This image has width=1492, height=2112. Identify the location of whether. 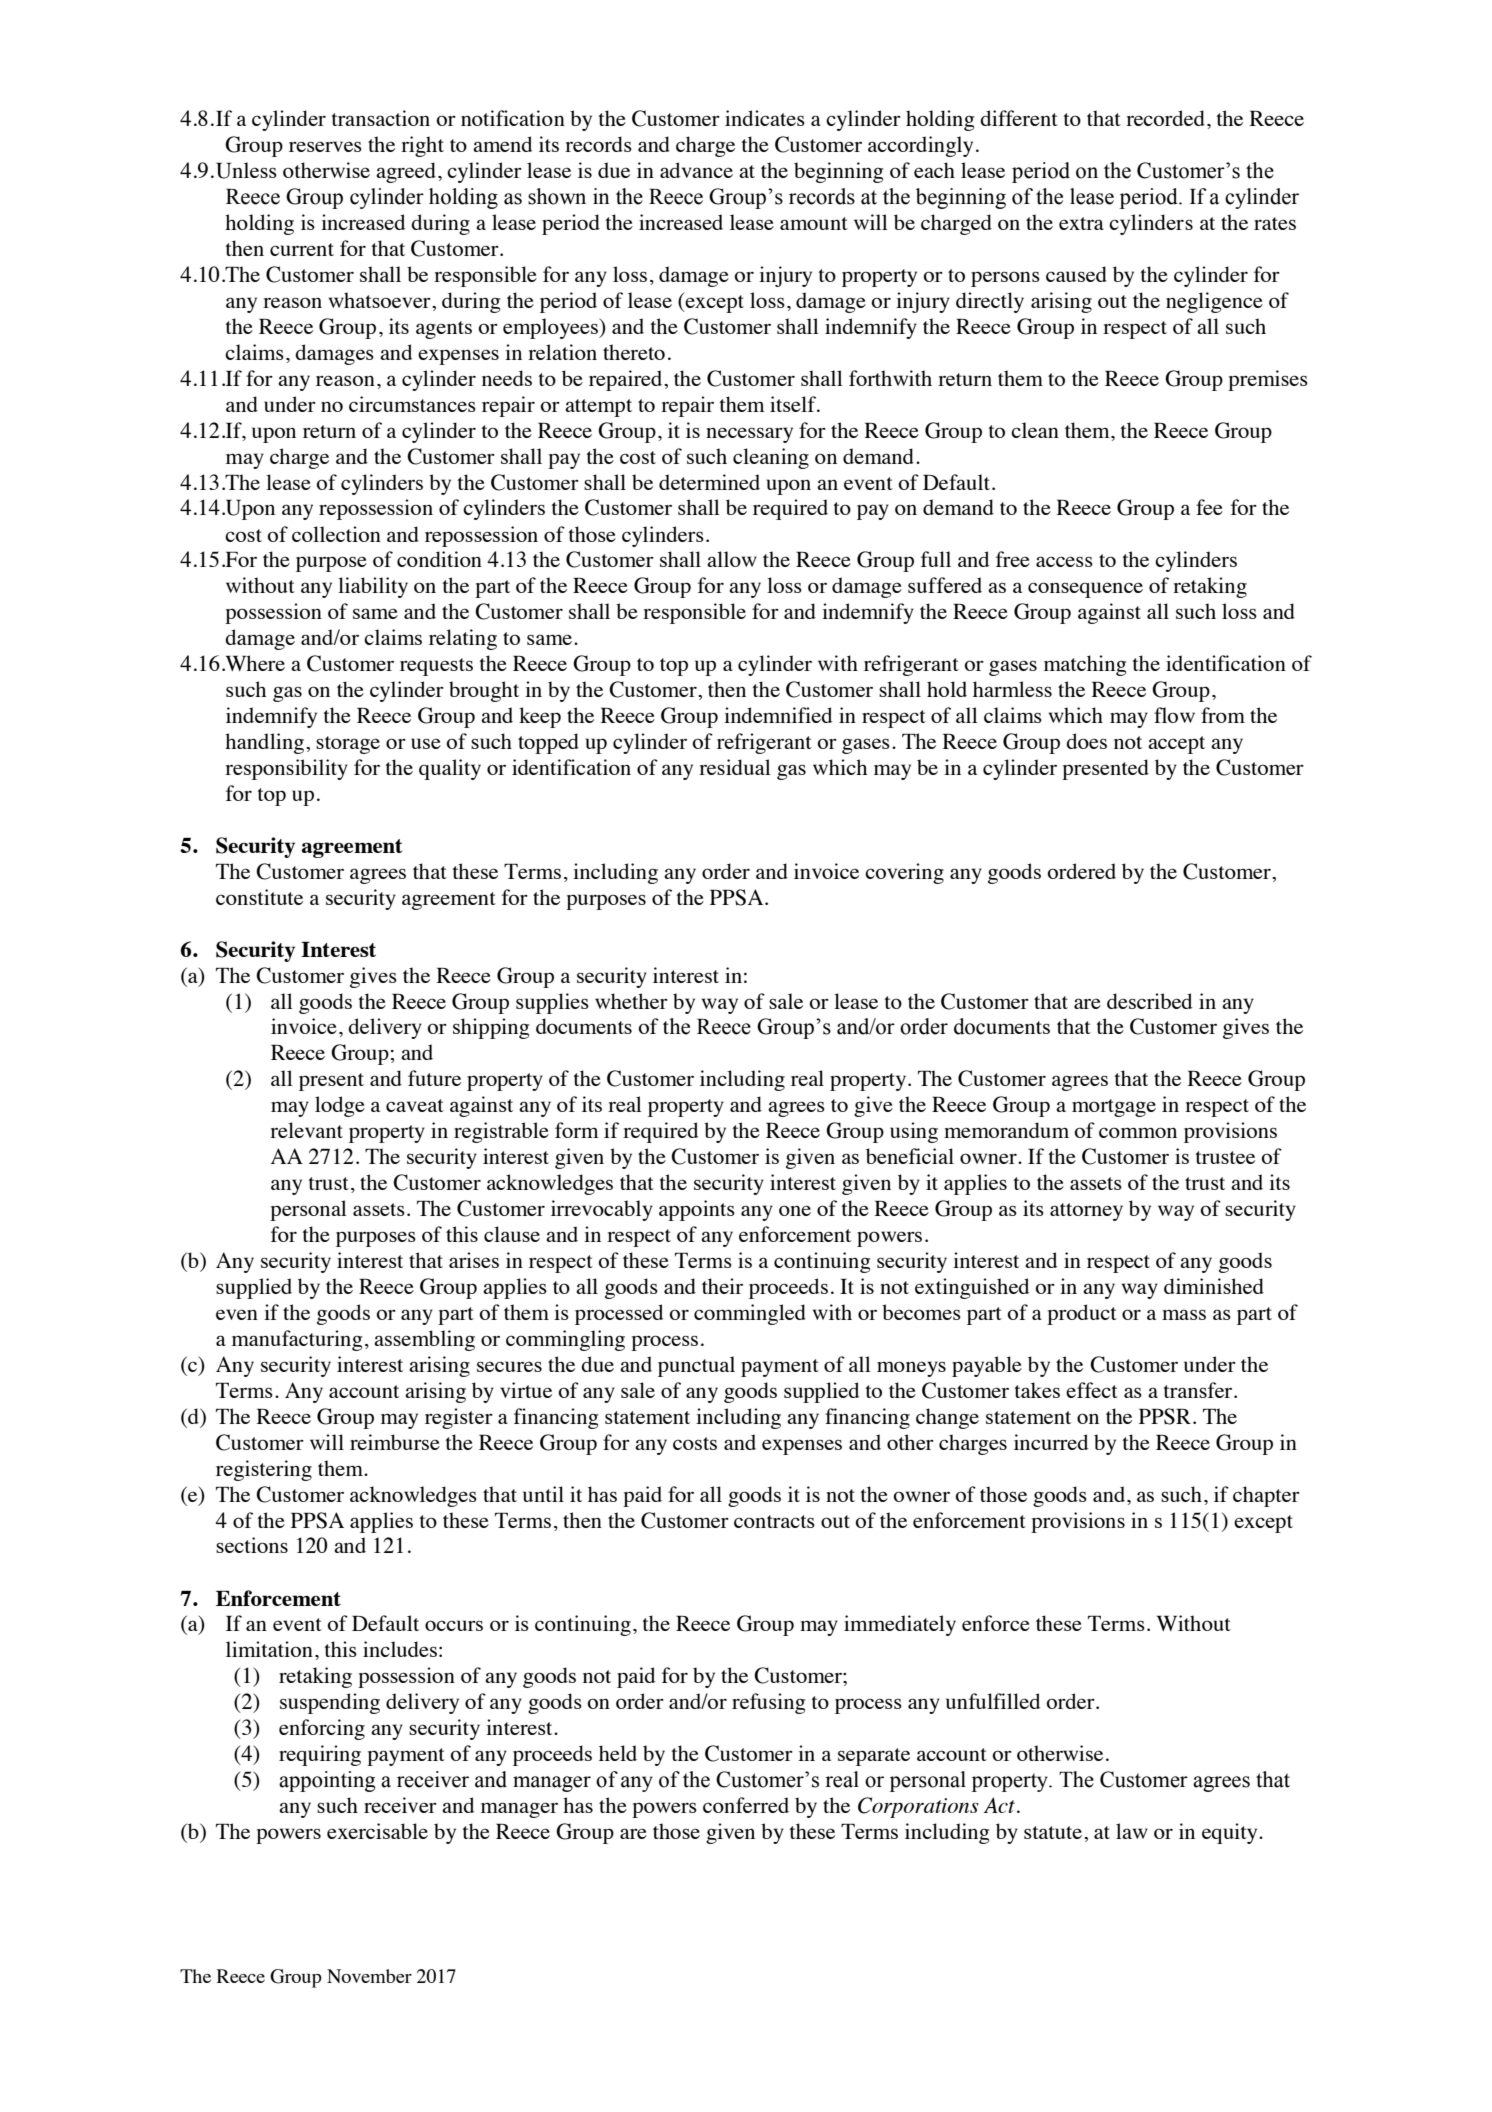
(631, 1001).
